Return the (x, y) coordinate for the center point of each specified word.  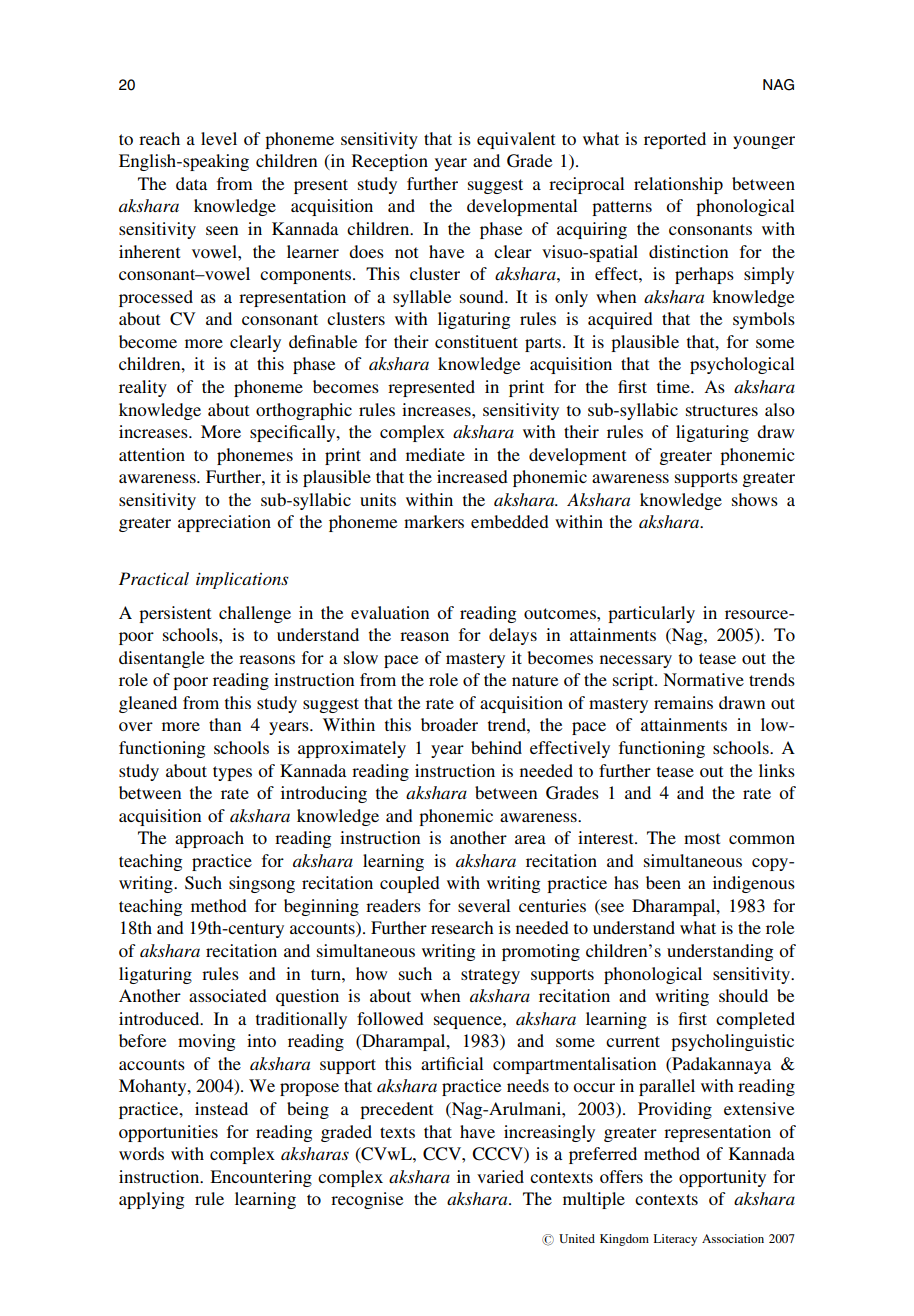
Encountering (261, 1178)
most (702, 838)
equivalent (516, 140)
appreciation (224, 523)
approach (209, 839)
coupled (410, 884)
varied (500, 1176)
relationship (678, 185)
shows (755, 499)
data (191, 183)
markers (434, 521)
